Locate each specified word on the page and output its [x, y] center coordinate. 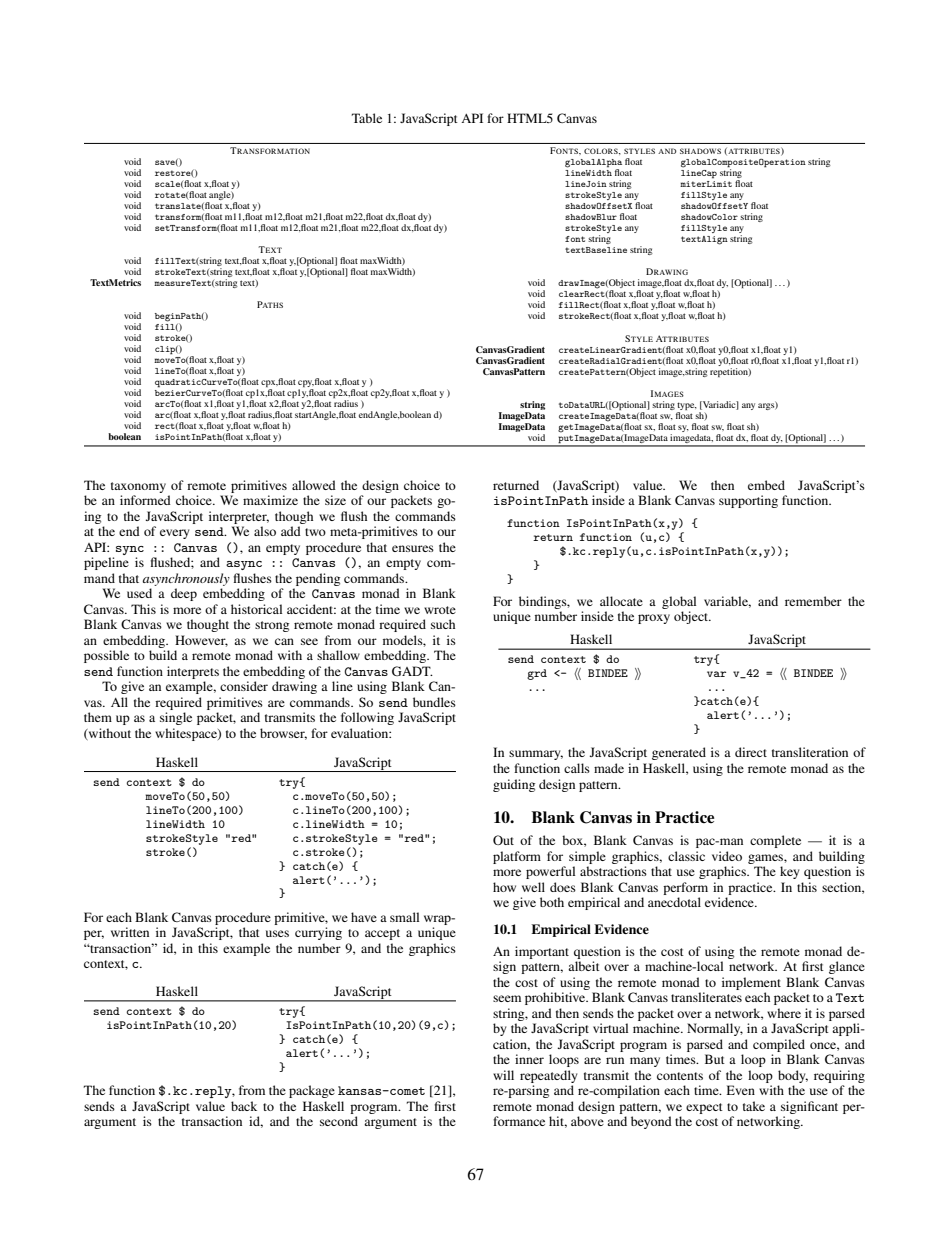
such [443, 624]
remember [813, 601]
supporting [748, 501]
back [244, 1106]
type [687, 406]
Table [367, 118]
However [201, 641]
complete [775, 841]
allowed [314, 485]
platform [517, 857]
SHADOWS [700, 151]
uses [277, 933]
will [503, 1075]
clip [166, 350]
